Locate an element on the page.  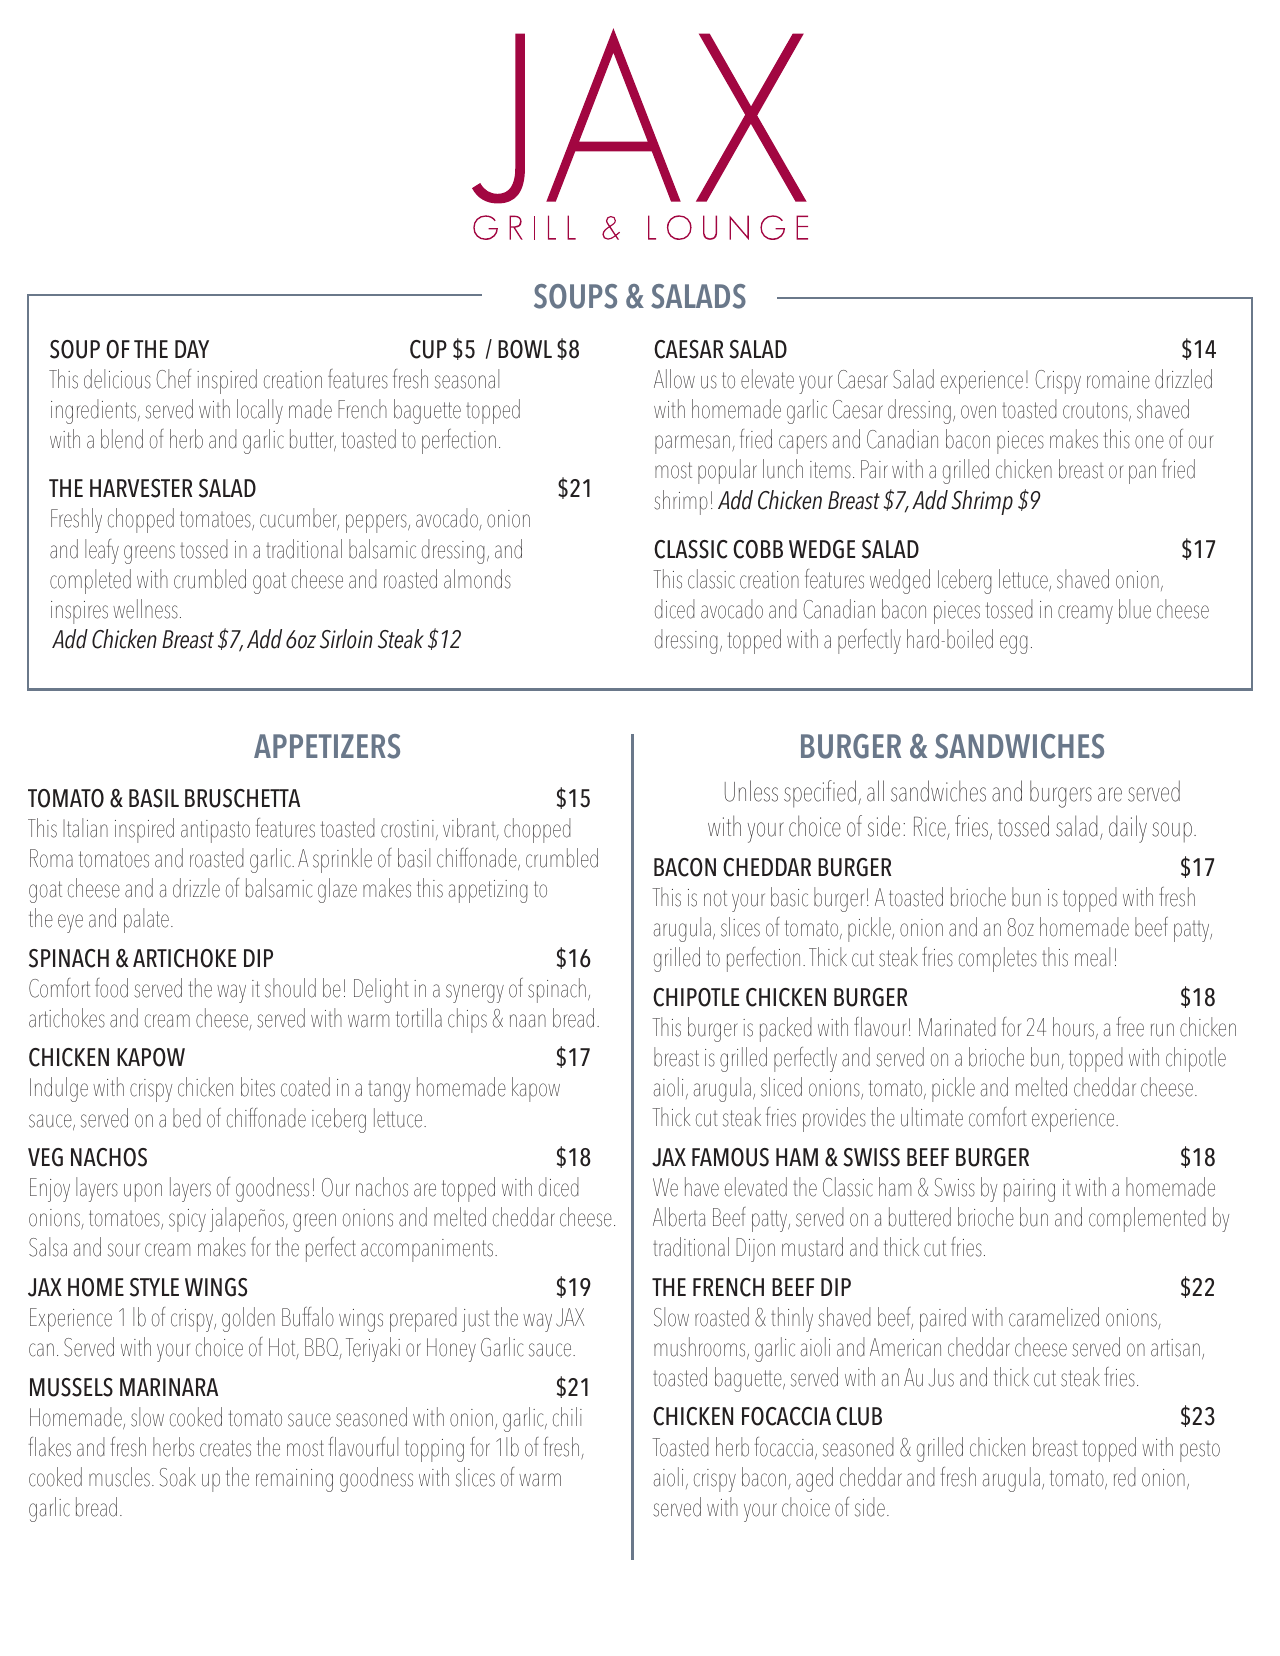
Unless is located at coordinates (751, 791).
